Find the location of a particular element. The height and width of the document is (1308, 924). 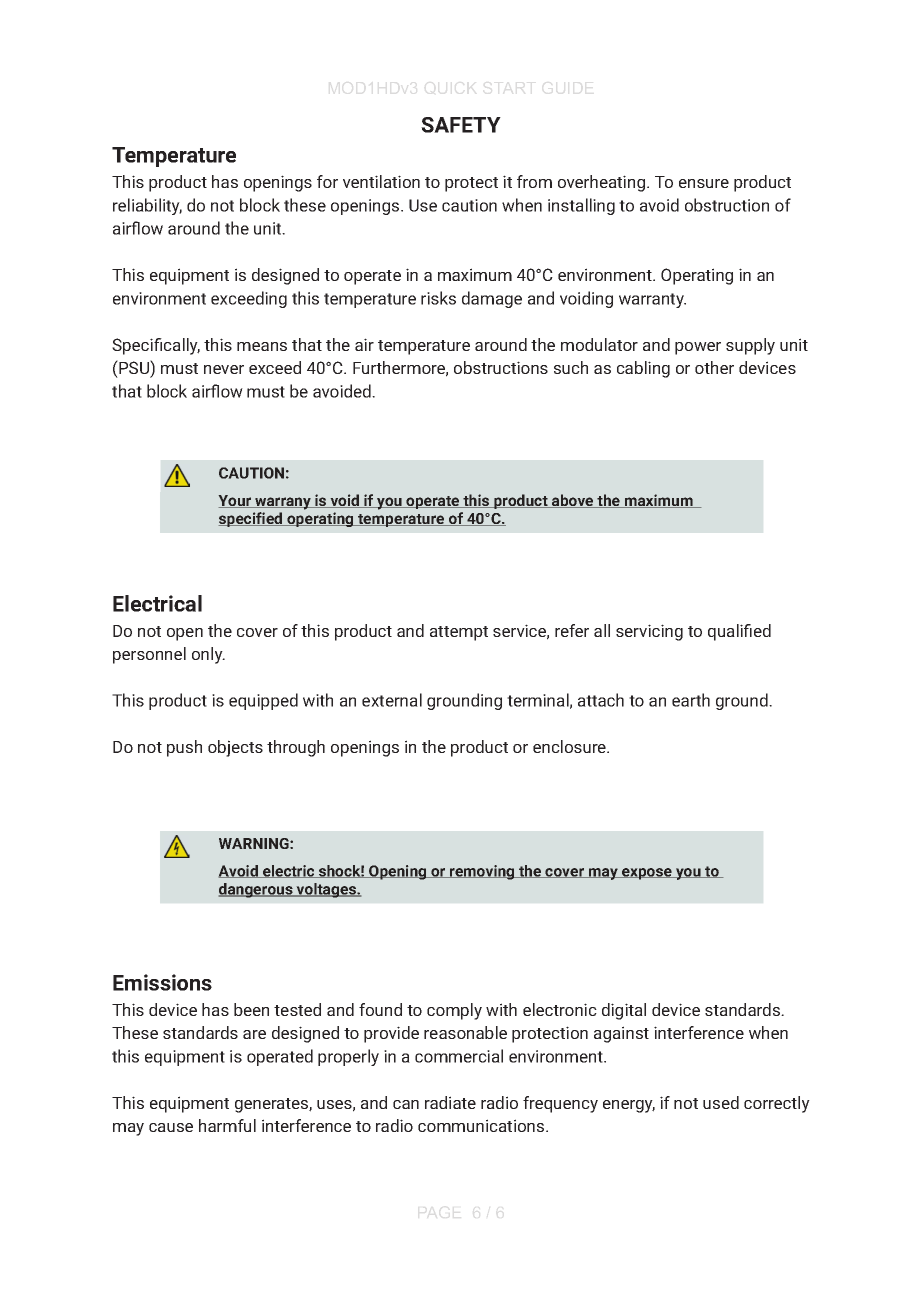

SAFETY is located at coordinates (461, 125).
